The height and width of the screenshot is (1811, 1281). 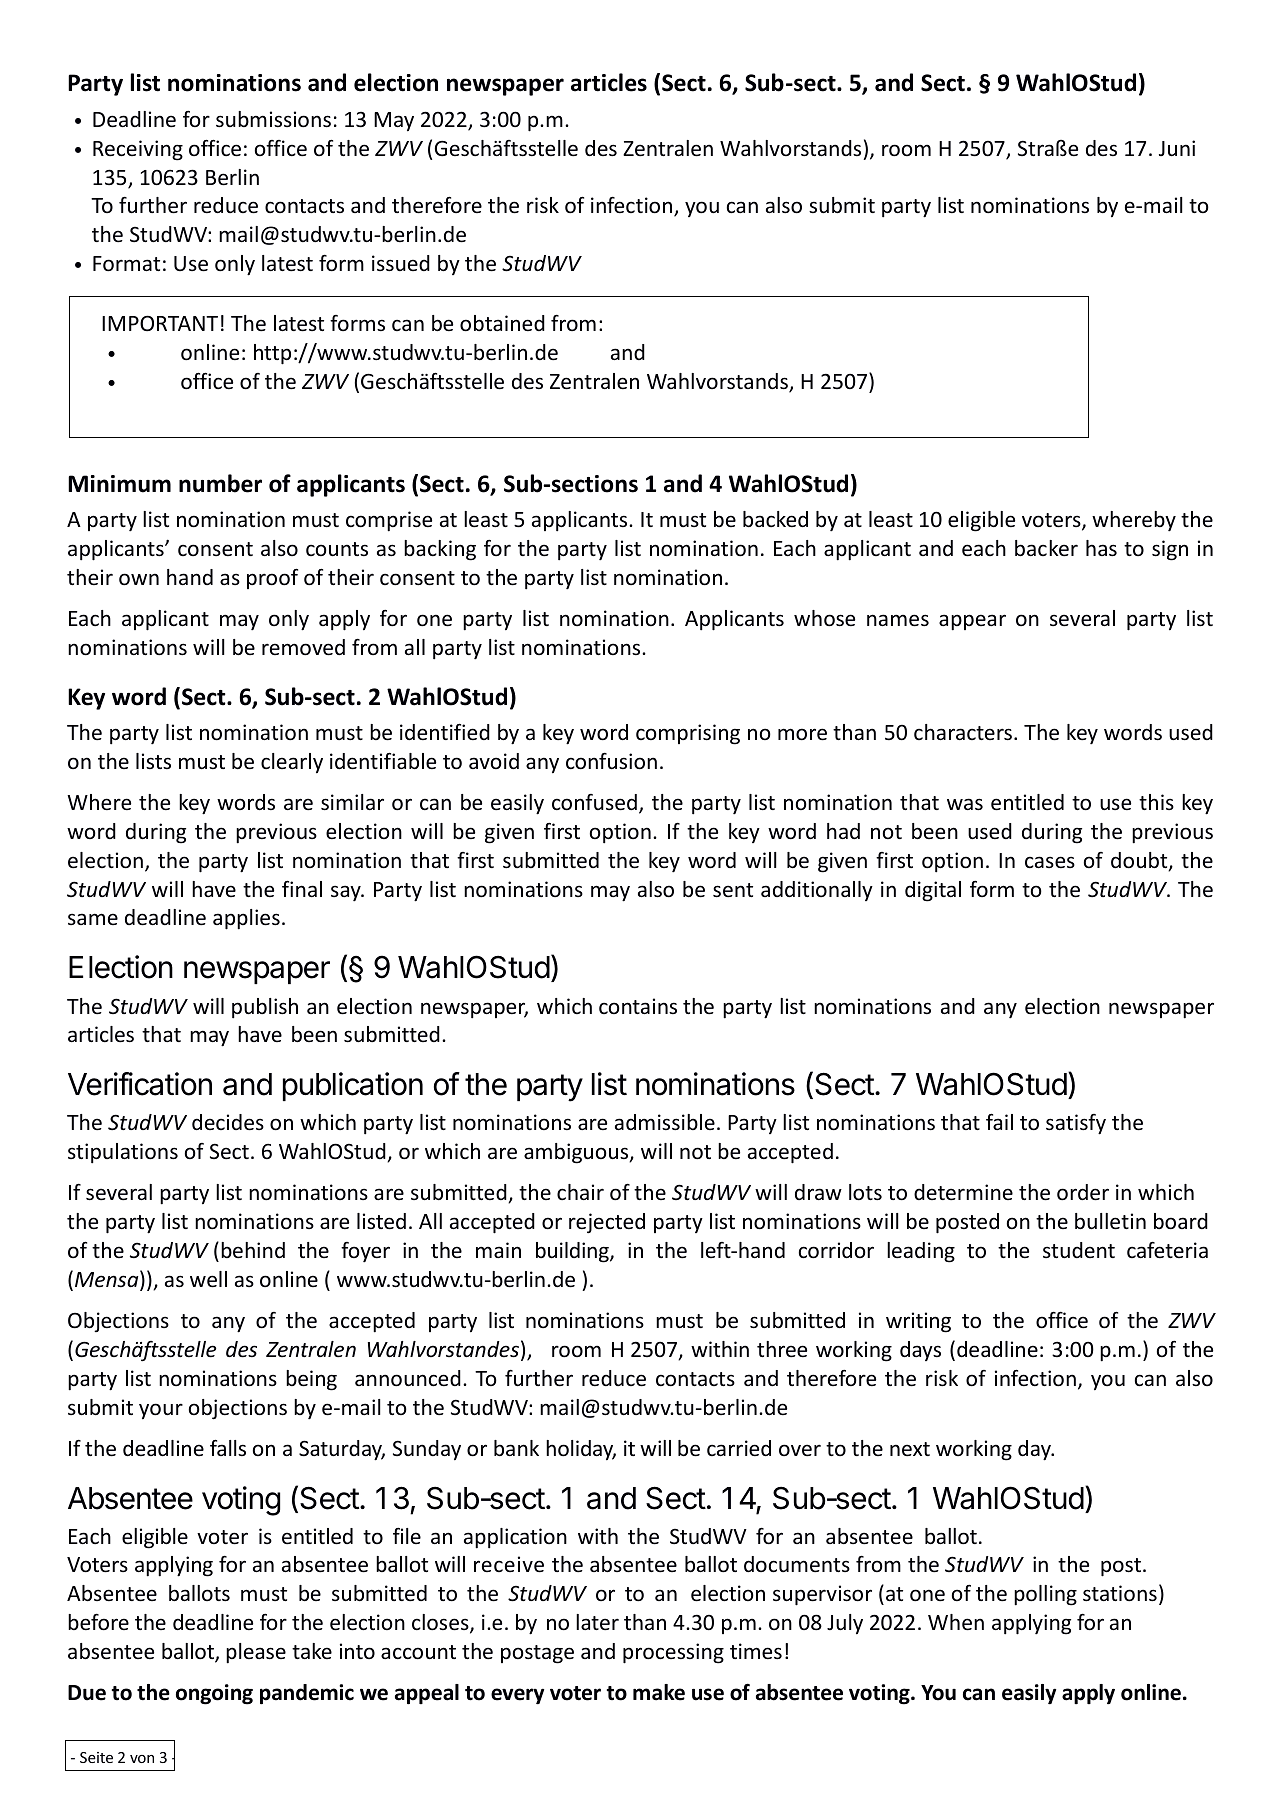 What do you see at coordinates (246, 919) in the screenshot?
I see `applies` at bounding box center [246, 919].
